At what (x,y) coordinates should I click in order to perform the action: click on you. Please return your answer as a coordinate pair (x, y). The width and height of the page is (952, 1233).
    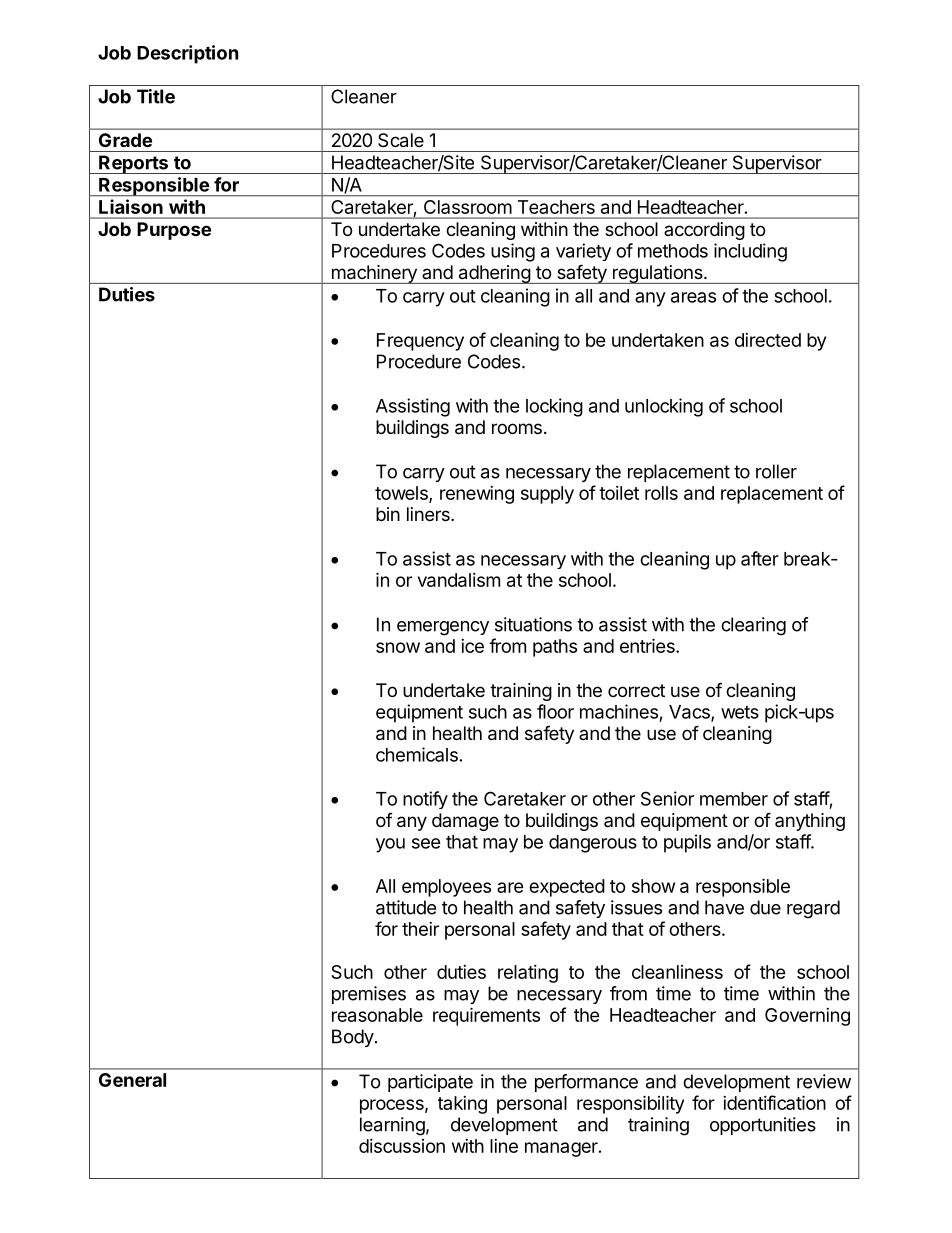
    Looking at the image, I should click on (390, 845).
